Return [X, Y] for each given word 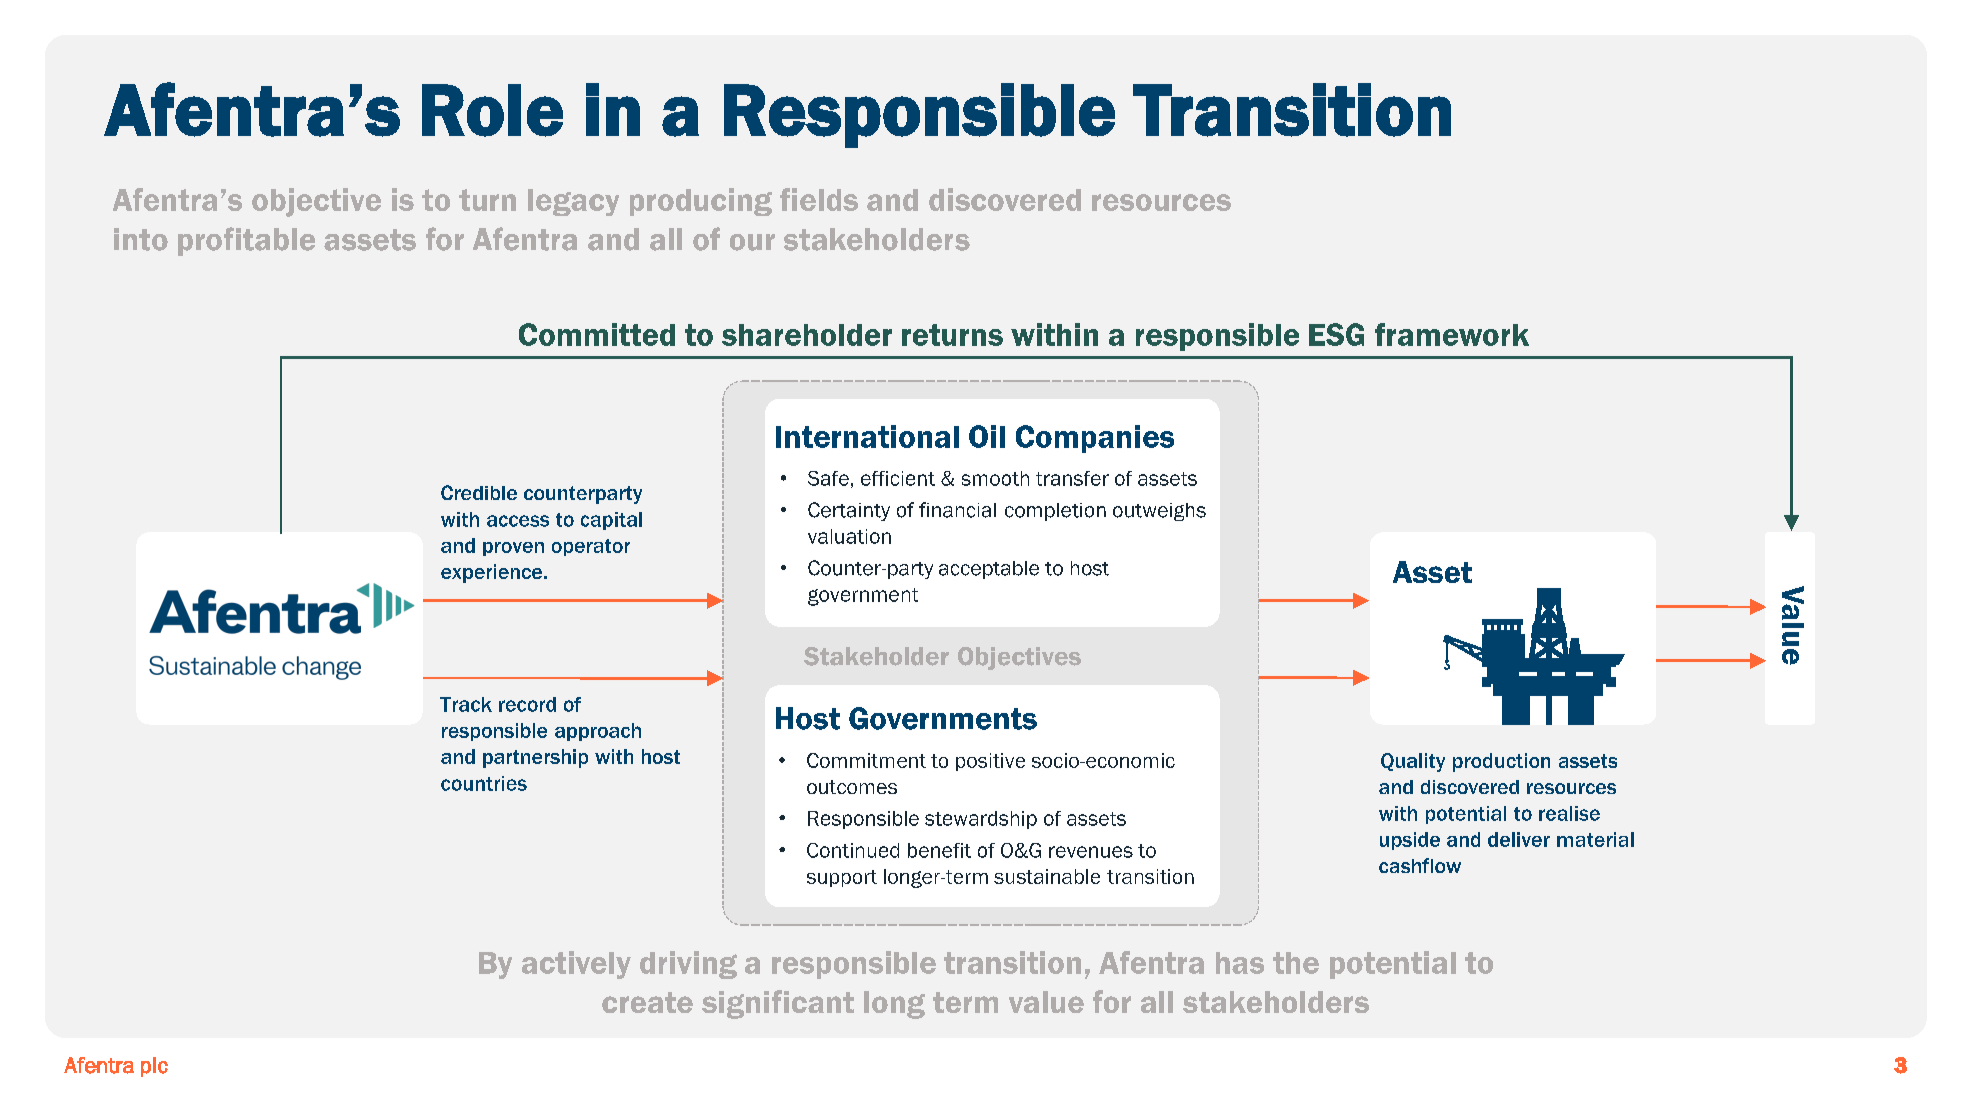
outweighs [1159, 512]
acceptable [989, 570]
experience [493, 573]
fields [819, 199]
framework [1452, 334]
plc [154, 1067]
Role [492, 110]
